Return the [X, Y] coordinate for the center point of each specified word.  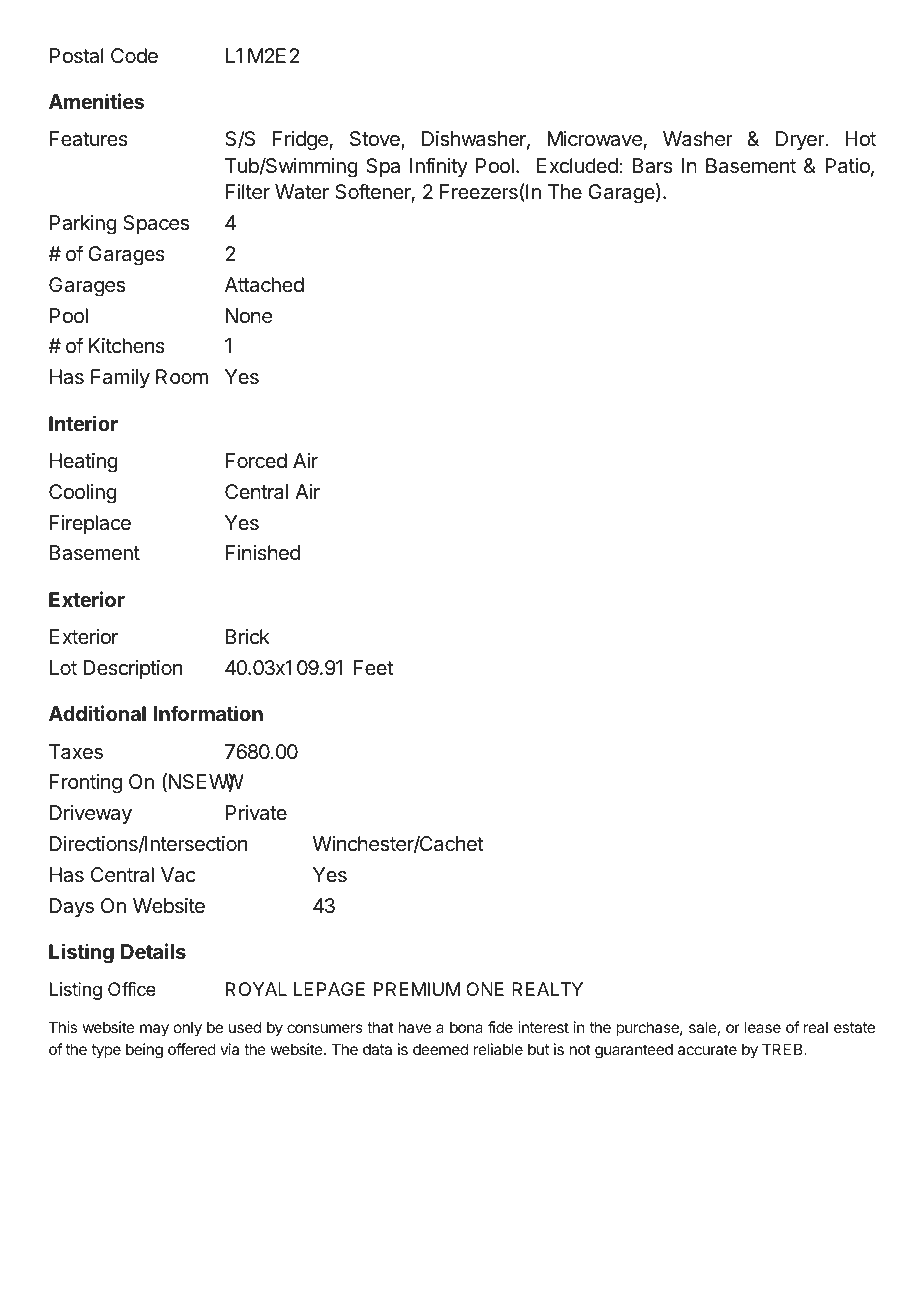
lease [763, 1027]
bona [466, 1027]
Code [134, 55]
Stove [376, 140]
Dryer [801, 140]
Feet [373, 667]
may [154, 1030]
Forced [256, 461]
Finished [263, 552]
